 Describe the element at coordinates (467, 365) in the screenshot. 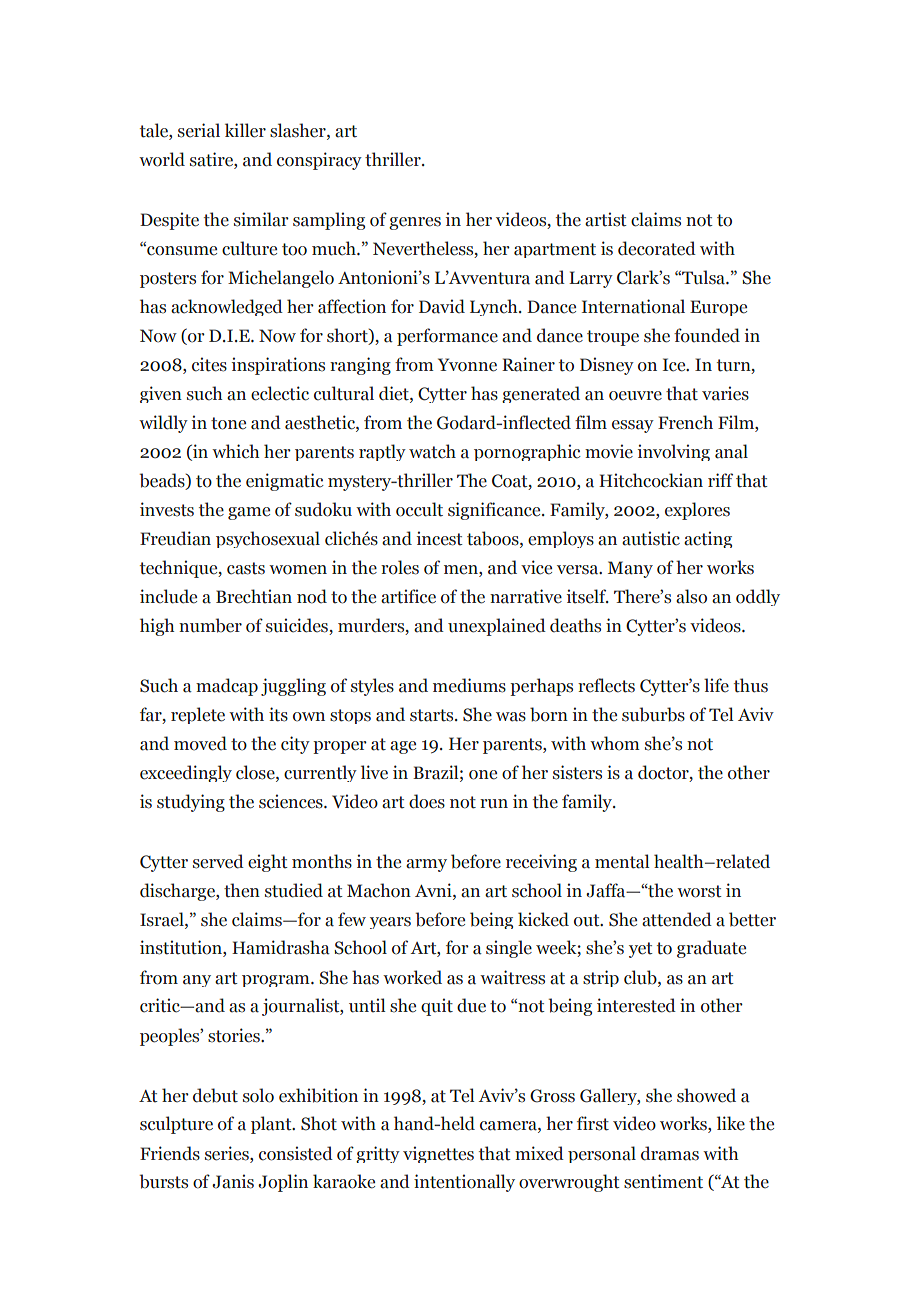

I see `Yvonne` at that location.
